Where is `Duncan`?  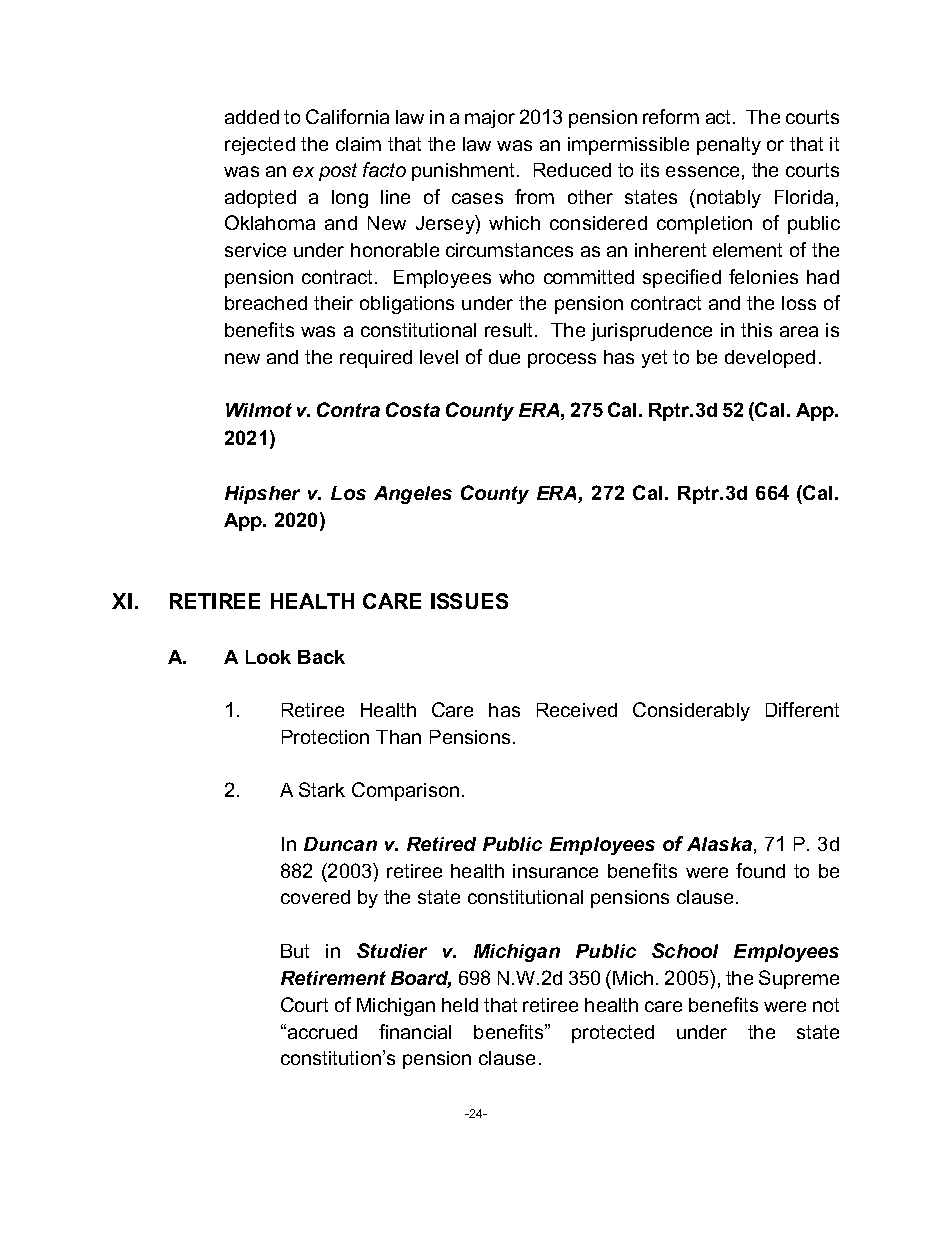
Duncan is located at coordinates (340, 844).
